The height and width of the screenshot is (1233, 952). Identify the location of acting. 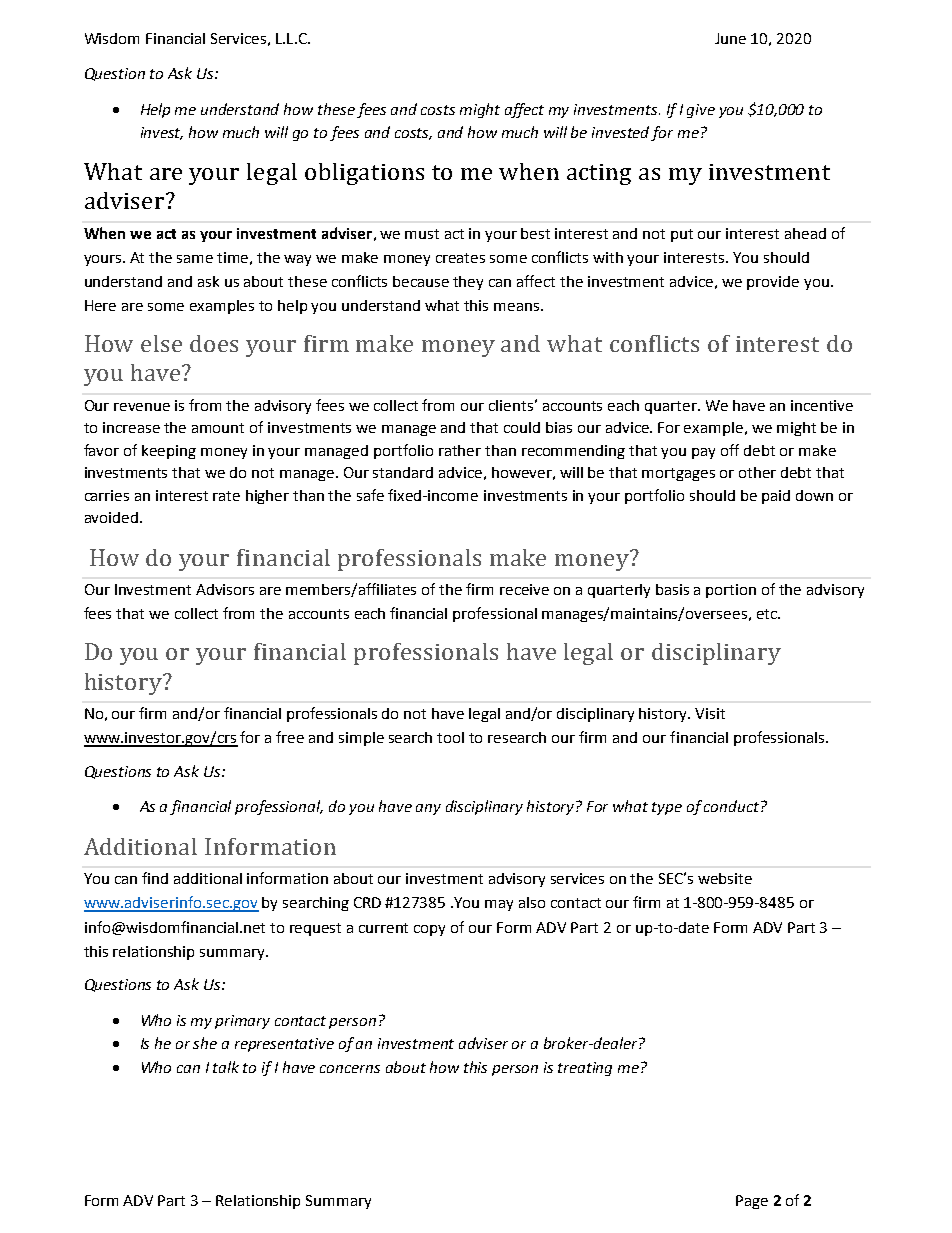
(599, 174).
